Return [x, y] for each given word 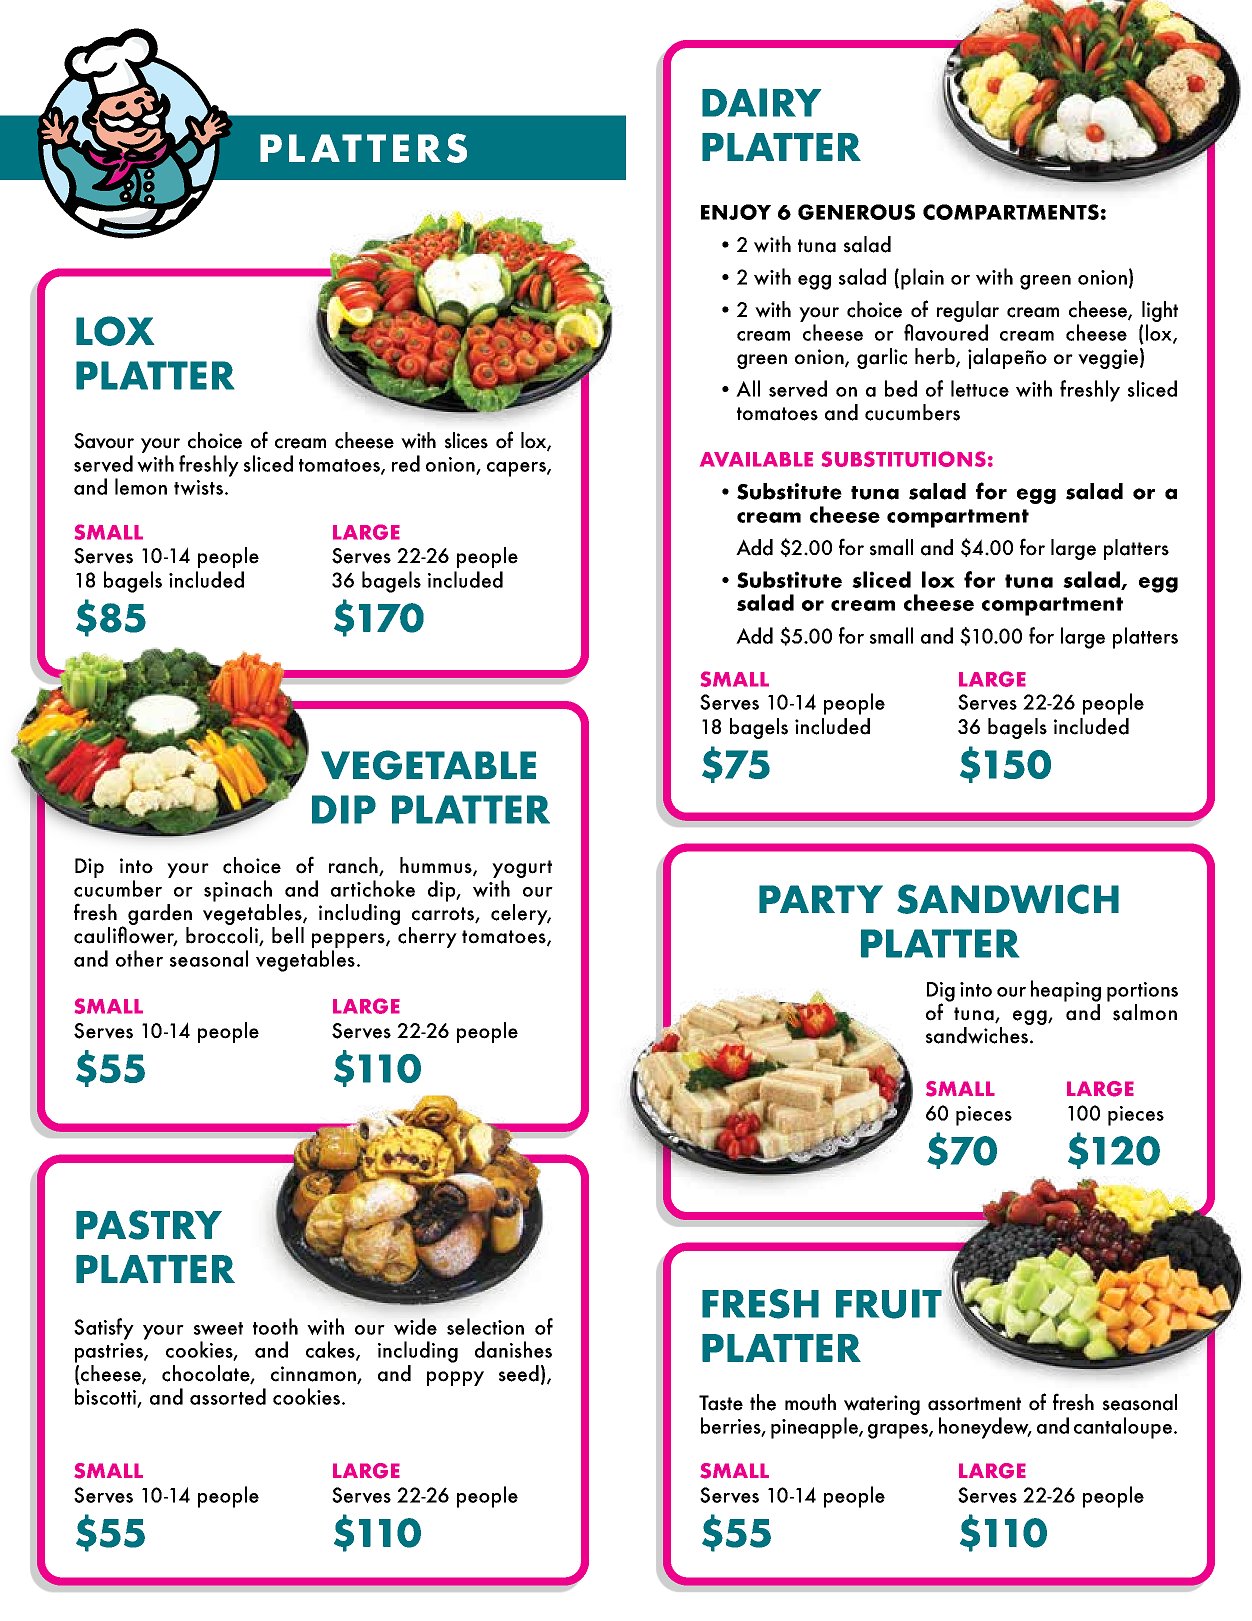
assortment [974, 1404]
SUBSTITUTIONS [904, 459]
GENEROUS [856, 212]
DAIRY [761, 102]
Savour [104, 441]
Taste [721, 1403]
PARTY [821, 899]
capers [517, 469]
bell [288, 935]
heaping [1066, 991]
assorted [228, 1396]
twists [198, 487]
